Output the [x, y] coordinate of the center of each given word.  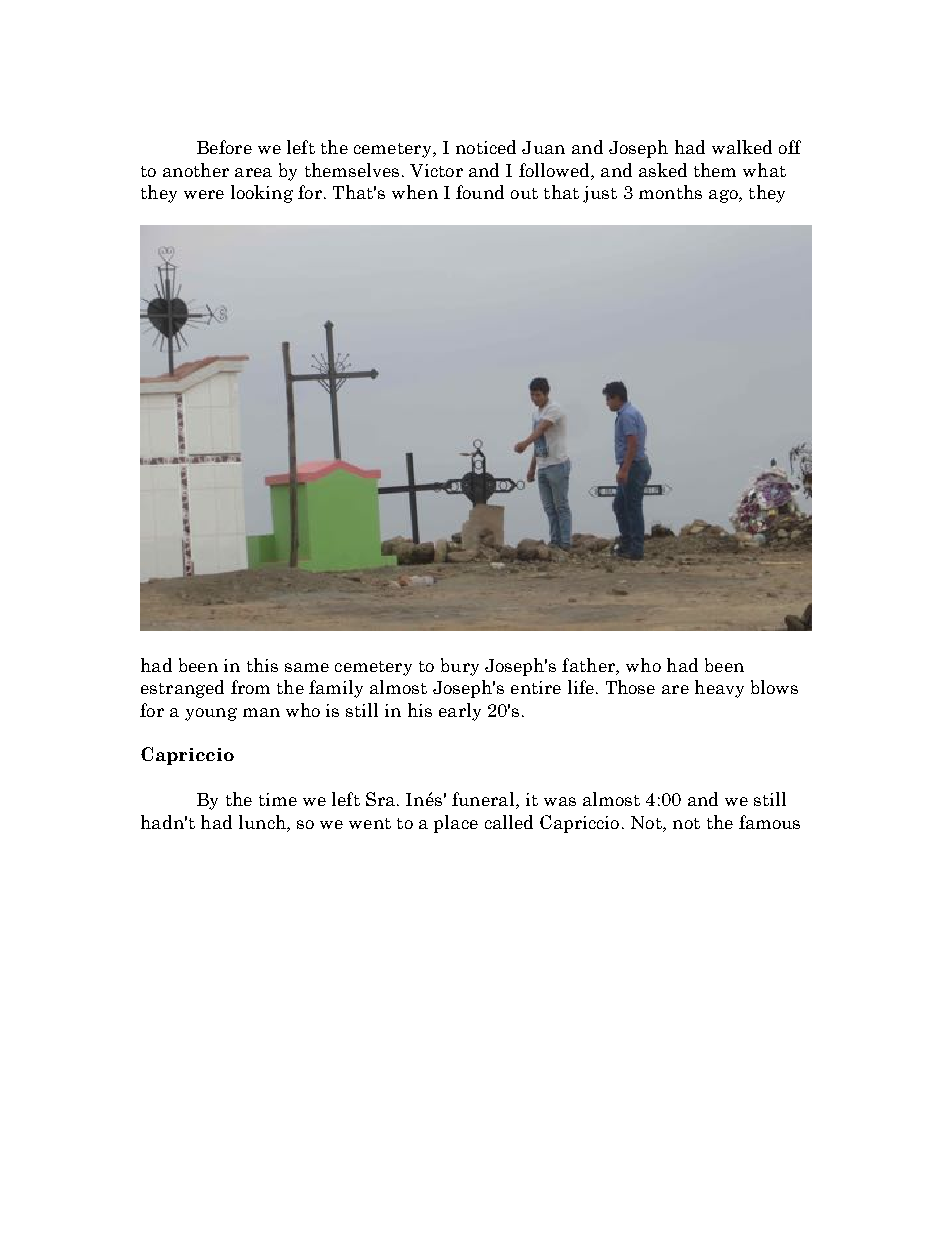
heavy [719, 689]
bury [460, 667]
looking [262, 194]
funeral [484, 800]
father [589, 665]
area [253, 172]
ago [724, 196]
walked [742, 147]
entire [536, 687]
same [307, 667]
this [262, 665]
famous [769, 822]
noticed [486, 147]
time [278, 799]
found [480, 192]
